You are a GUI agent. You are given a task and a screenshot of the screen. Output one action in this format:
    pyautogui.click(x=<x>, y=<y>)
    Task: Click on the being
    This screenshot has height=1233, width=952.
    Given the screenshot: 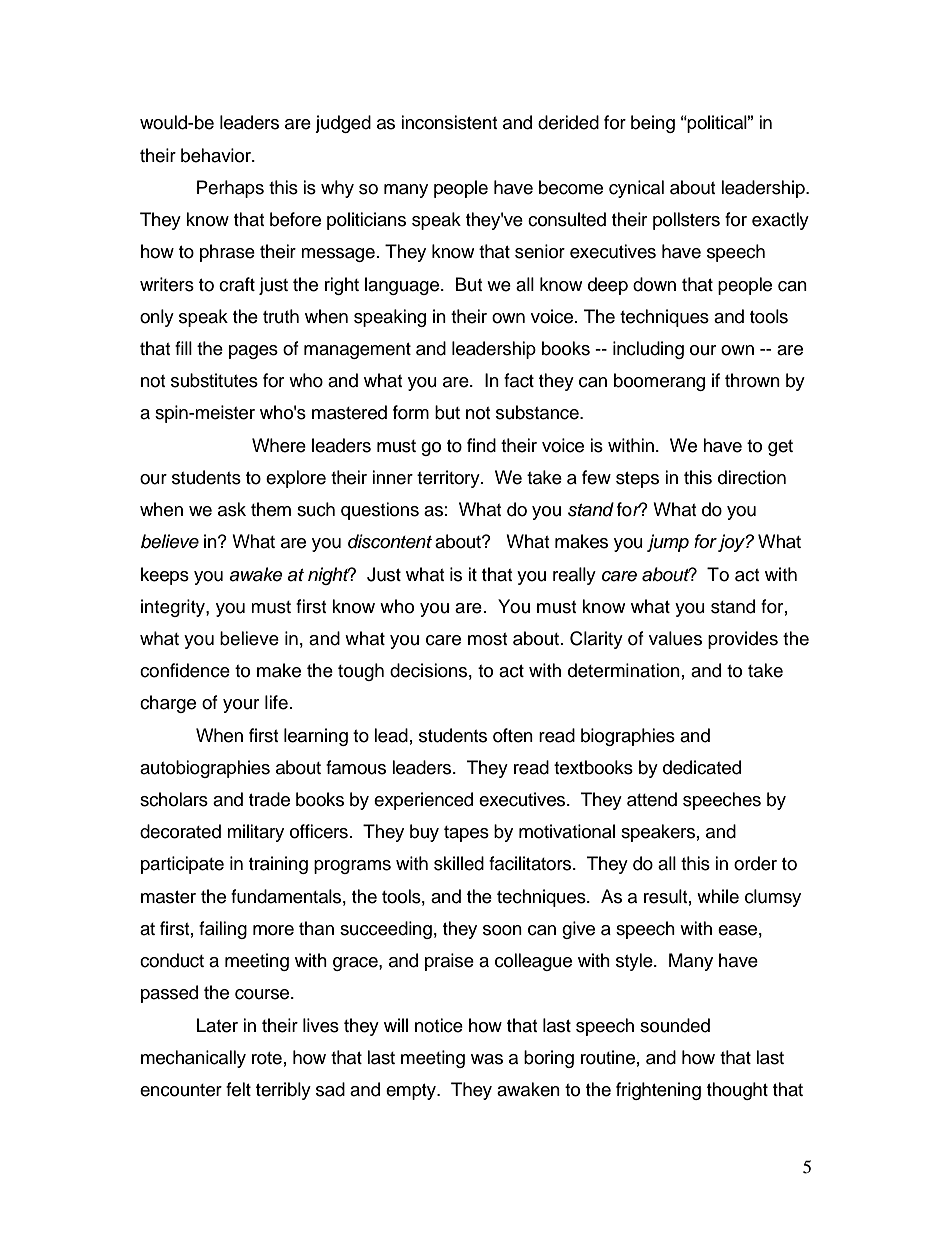 What is the action you would take?
    pyautogui.click(x=653, y=124)
